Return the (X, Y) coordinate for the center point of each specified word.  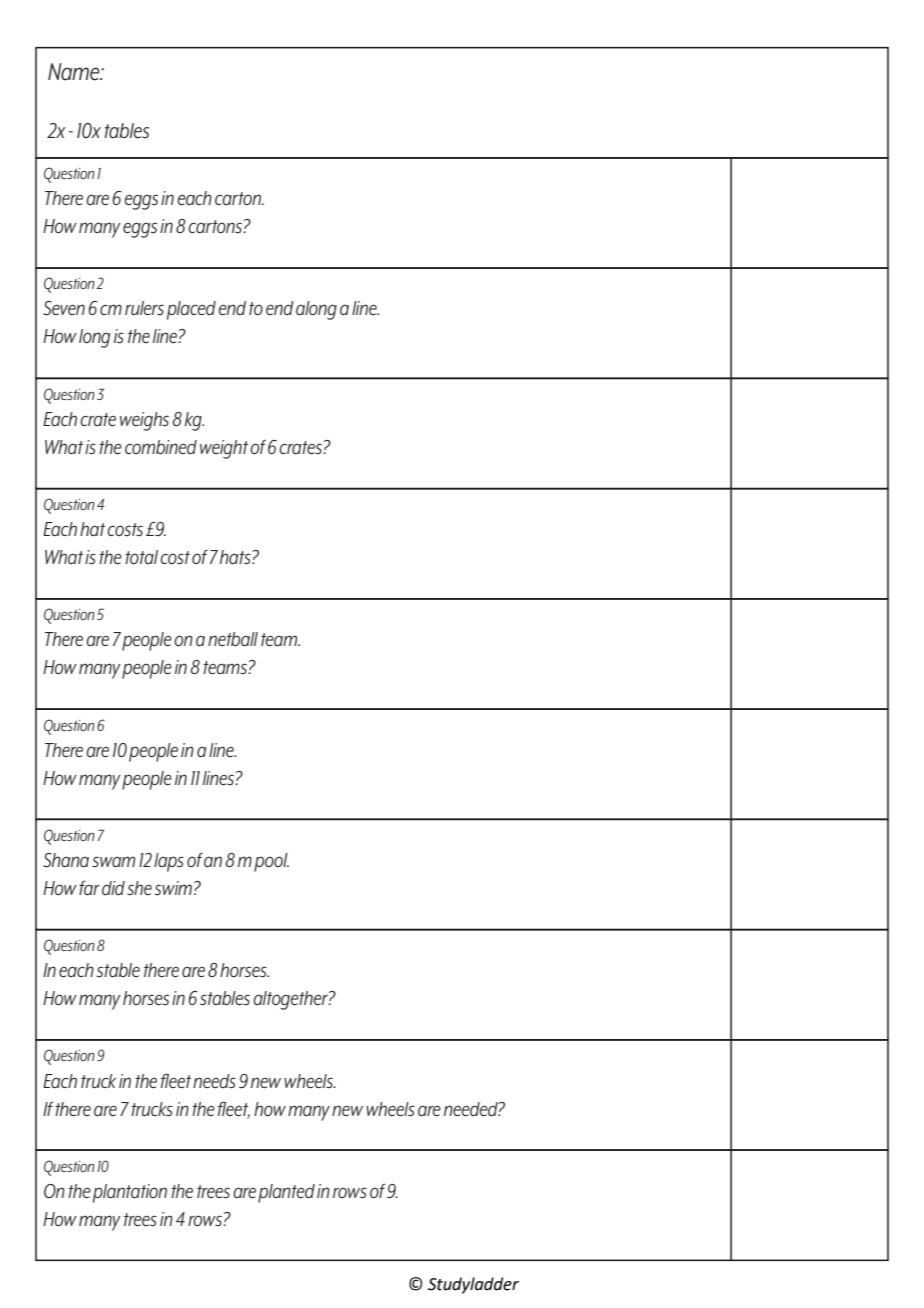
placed (191, 310)
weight (224, 449)
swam (113, 862)
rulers (144, 308)
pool (271, 862)
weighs (144, 421)
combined (161, 447)
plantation (130, 1193)
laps (169, 862)
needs (214, 1081)
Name (75, 72)
